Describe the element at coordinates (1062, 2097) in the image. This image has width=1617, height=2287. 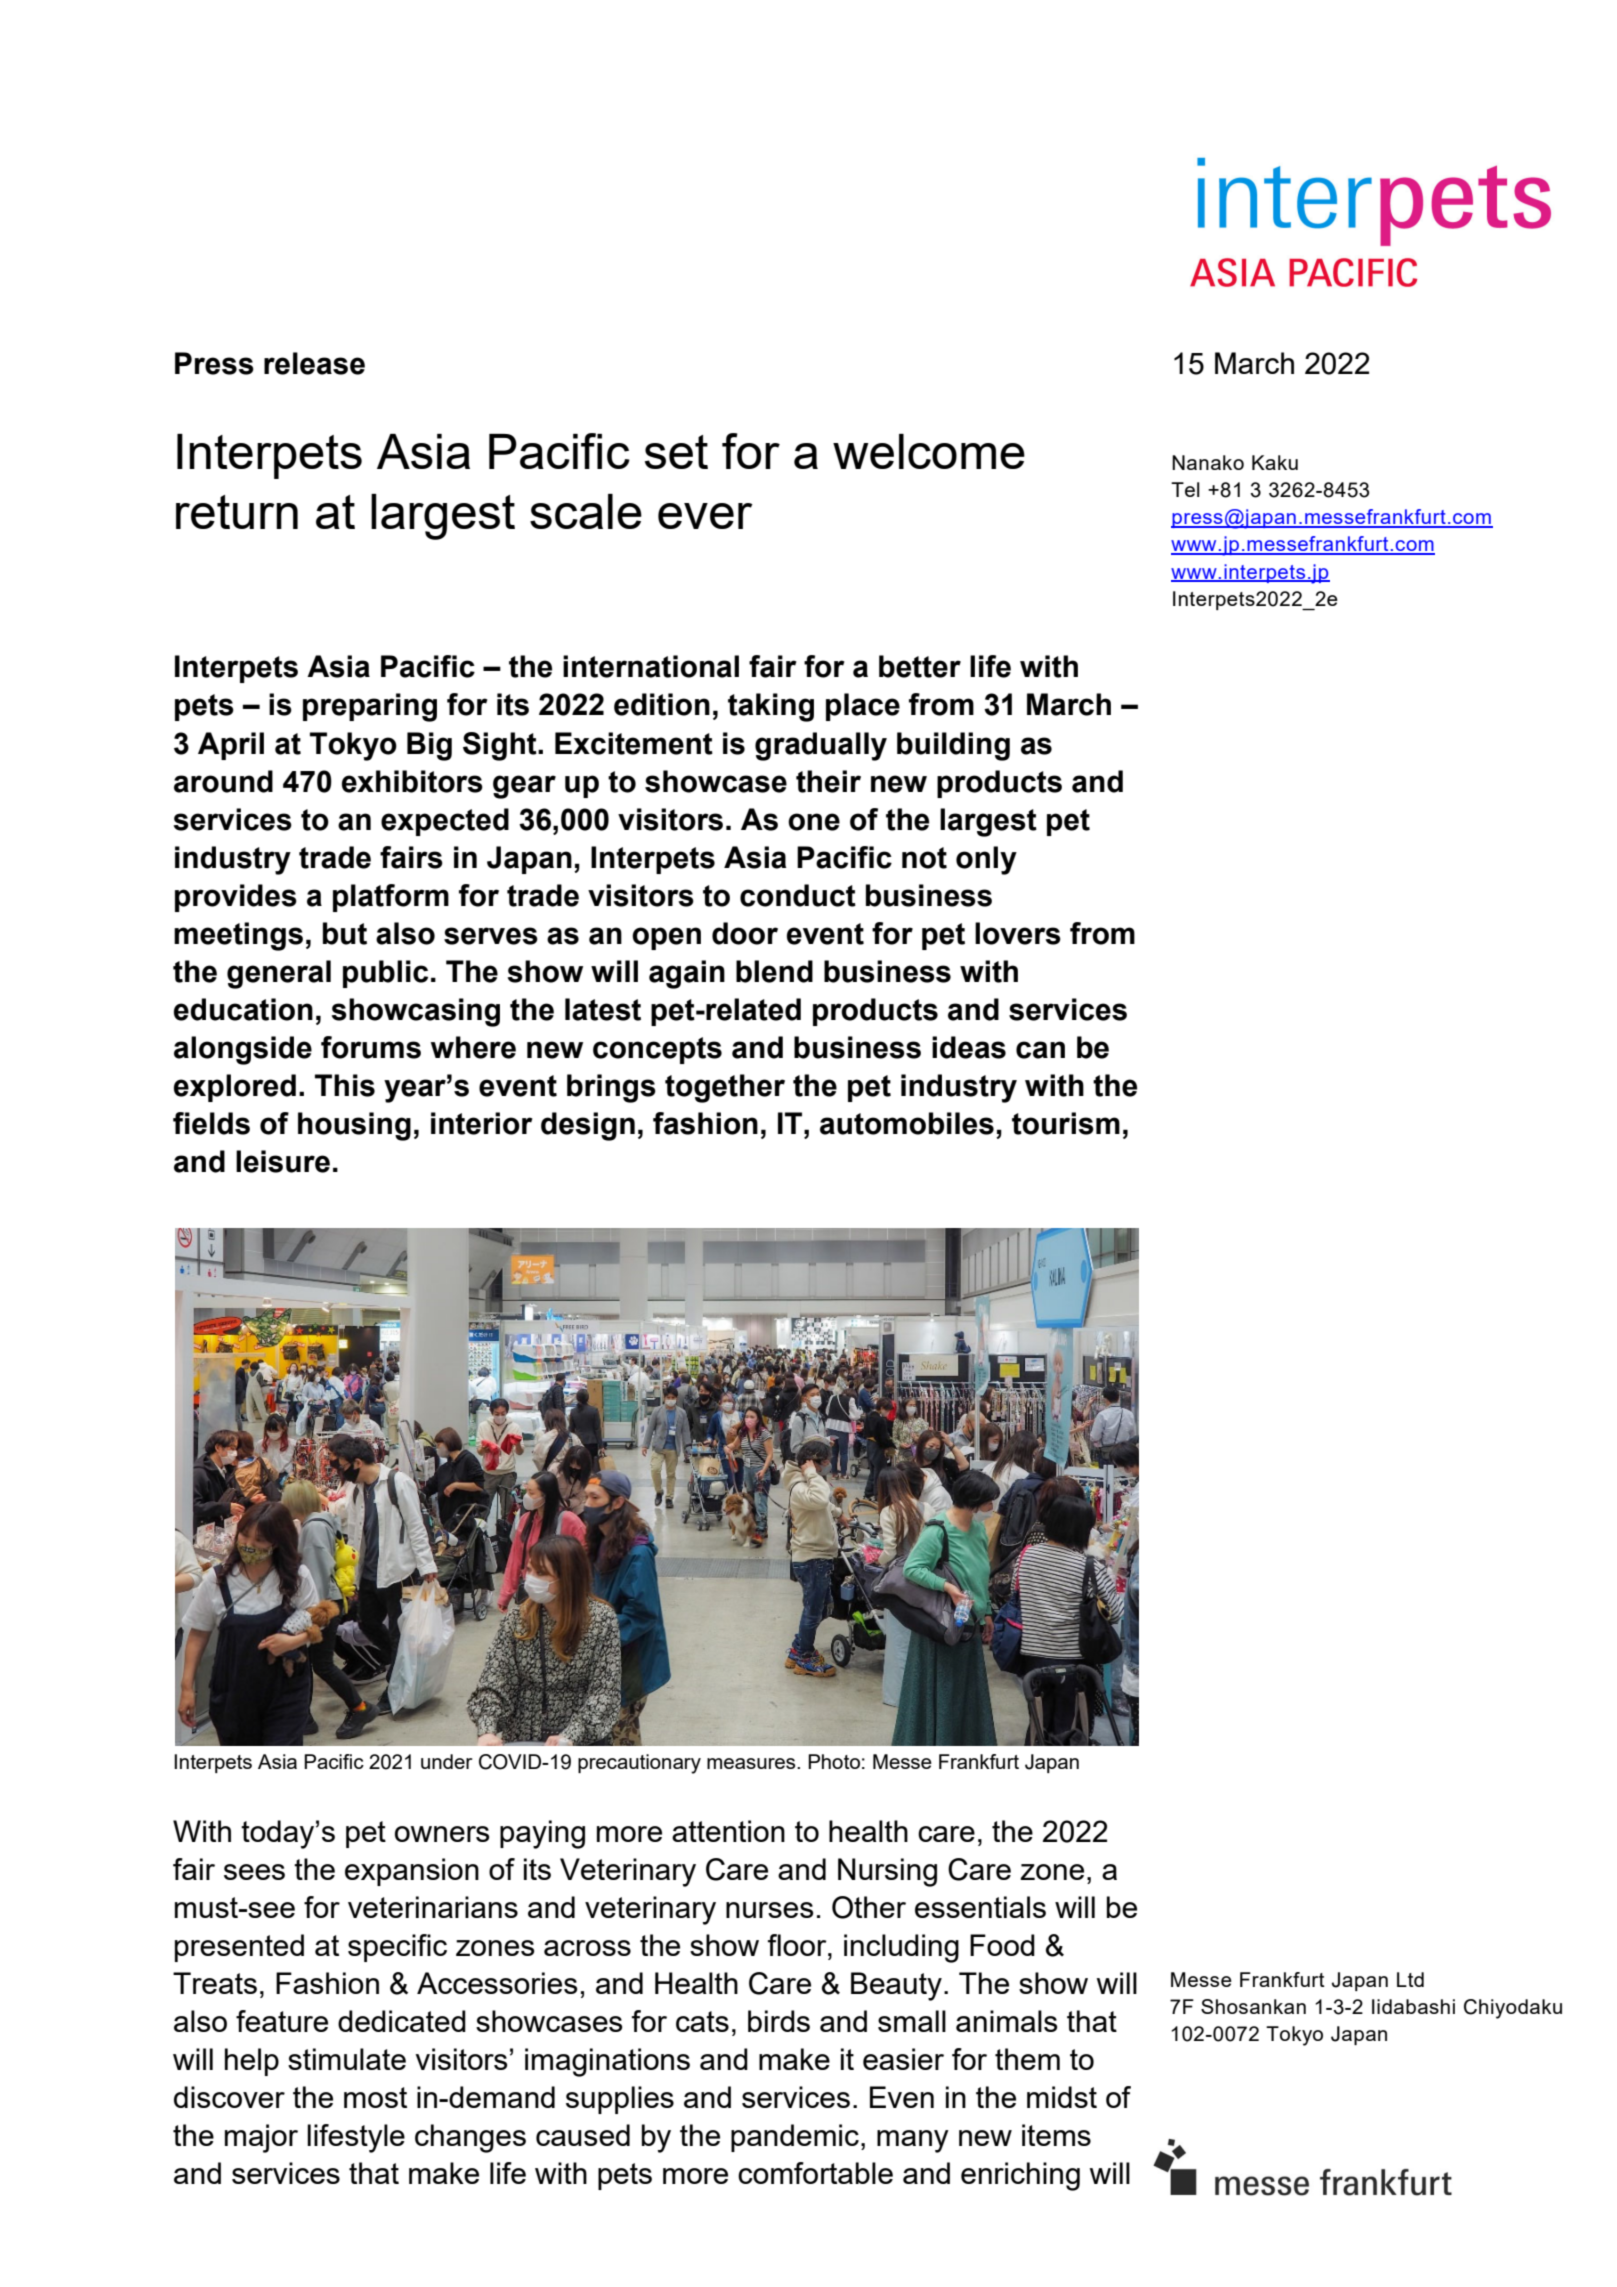
I see `midst` at that location.
